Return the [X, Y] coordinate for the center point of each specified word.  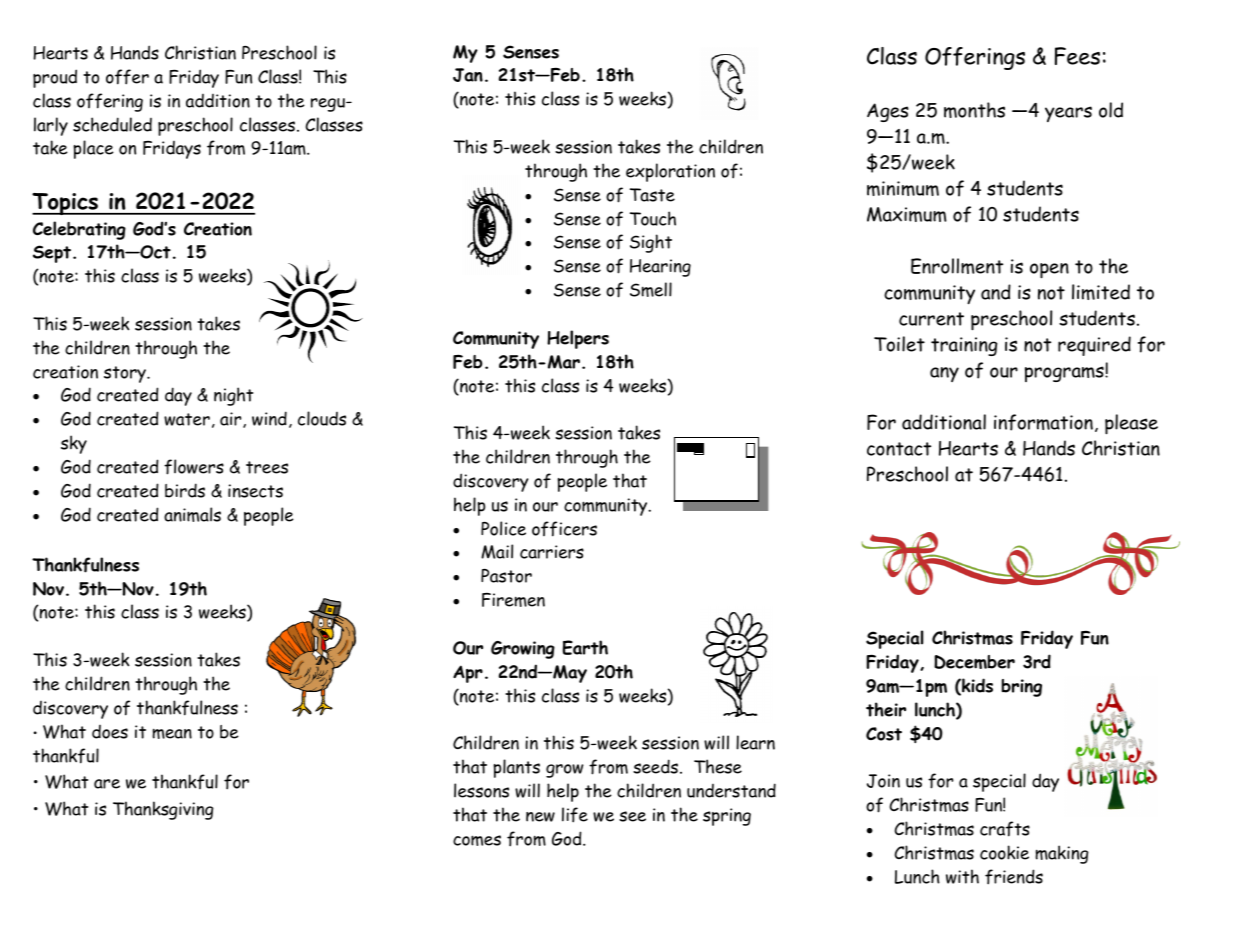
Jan [468, 75]
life [575, 815]
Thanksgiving [163, 810]
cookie [1004, 852]
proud [55, 78]
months [974, 110]
